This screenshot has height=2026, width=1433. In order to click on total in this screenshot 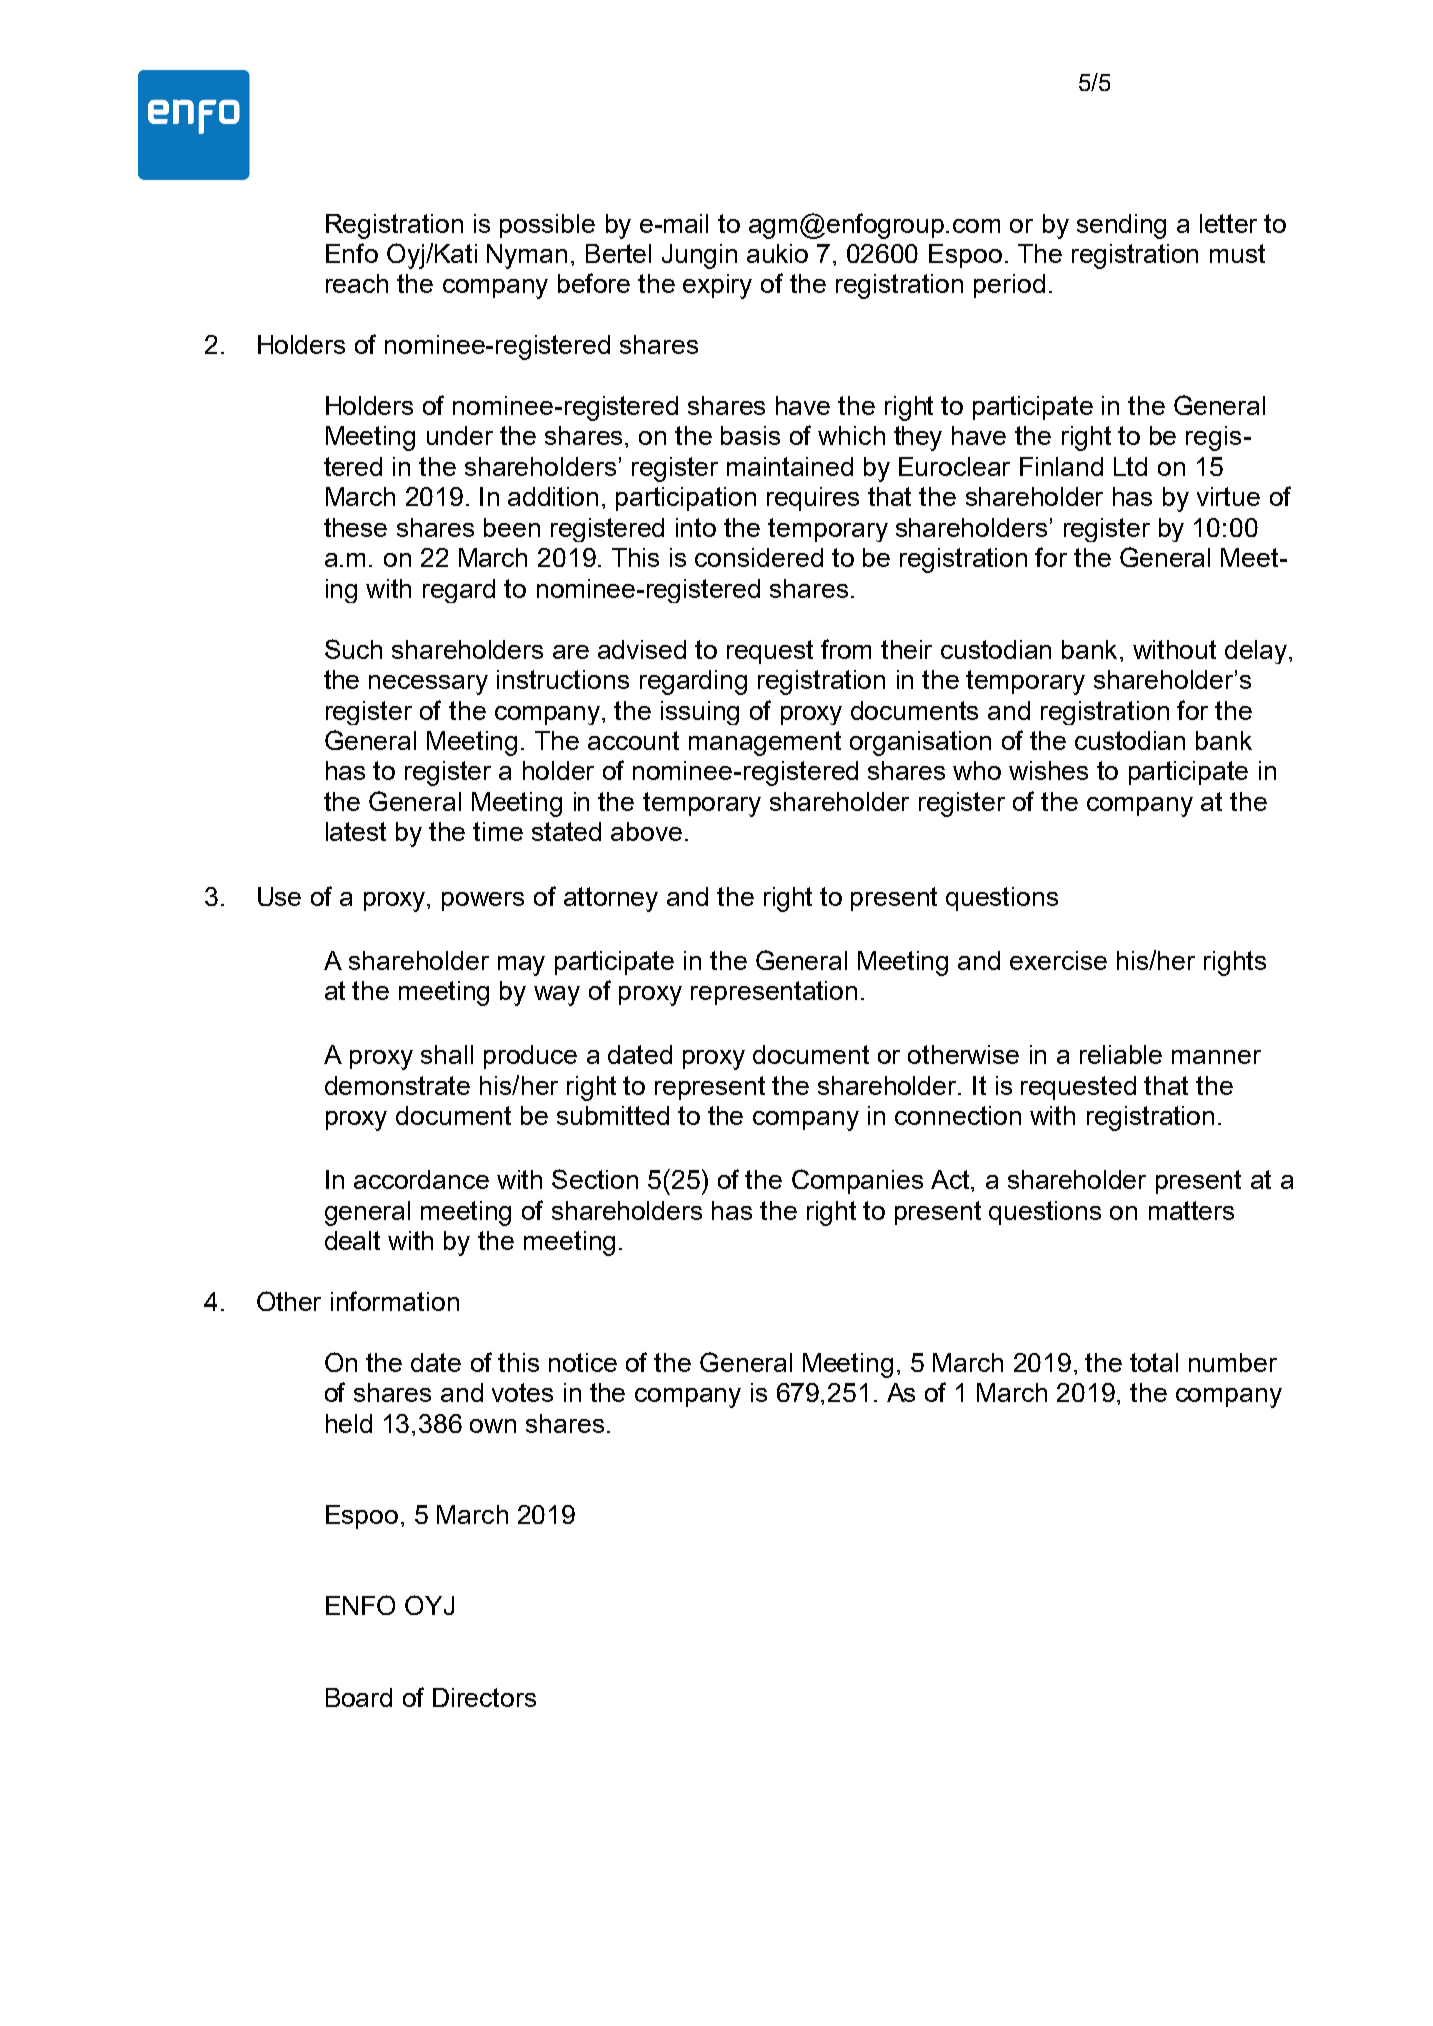, I will do `click(1154, 1362)`.
